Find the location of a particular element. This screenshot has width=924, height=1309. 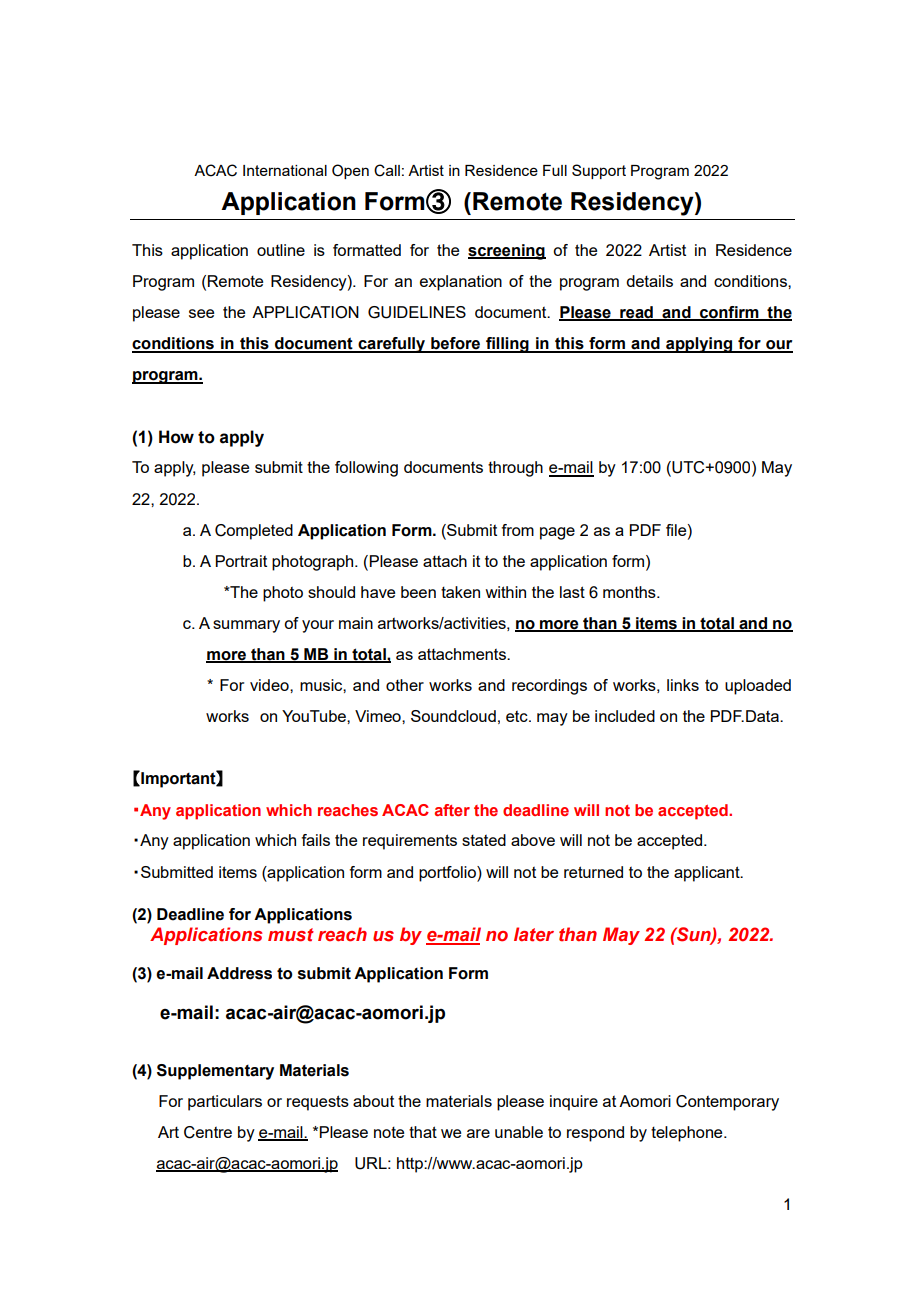

stated is located at coordinates (484, 840).
